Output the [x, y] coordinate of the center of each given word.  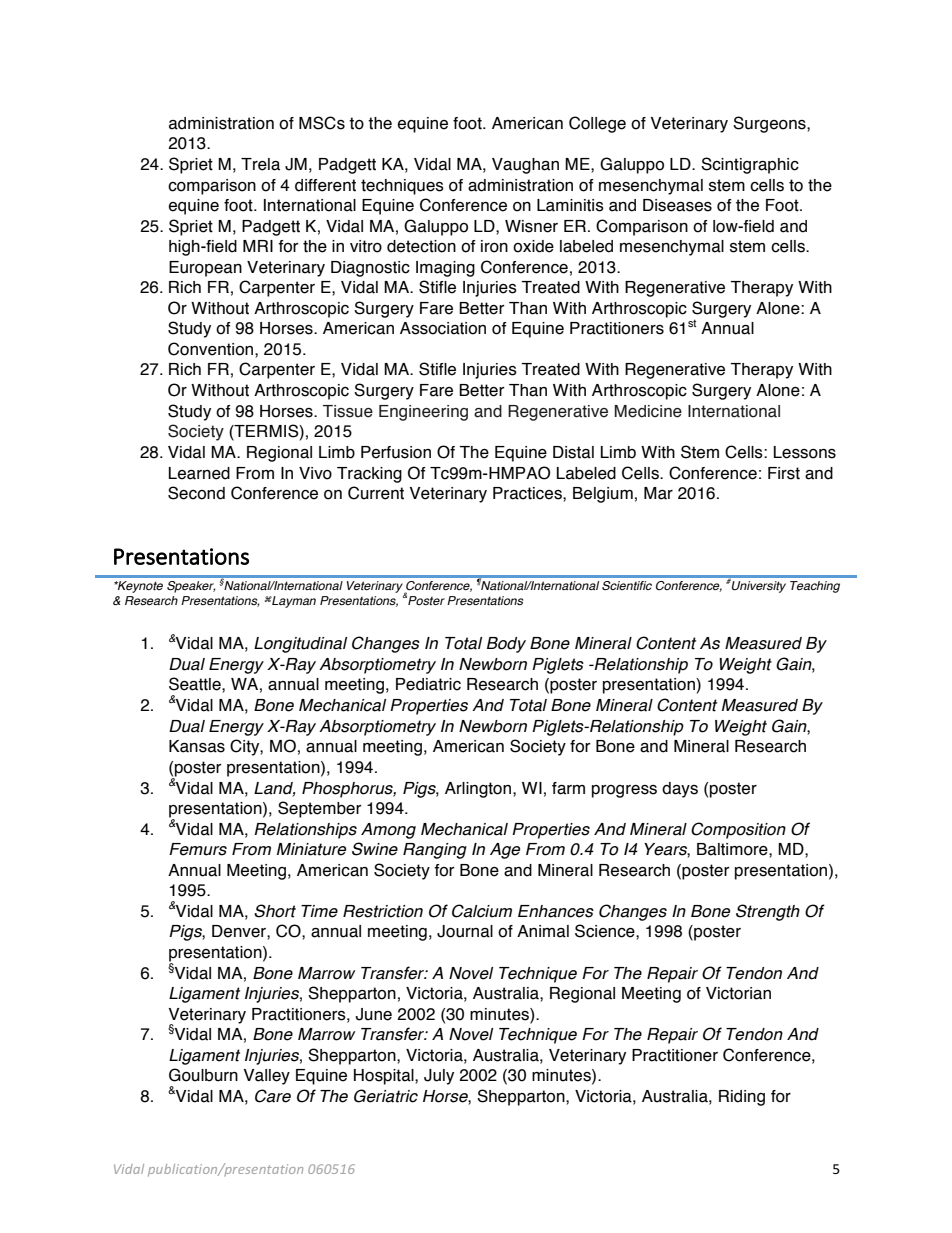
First [784, 473]
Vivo [315, 473]
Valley [267, 1077]
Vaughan [525, 166]
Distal [573, 452]
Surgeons [770, 124]
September [319, 809]
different [325, 185]
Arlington [479, 790]
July [439, 1077]
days [680, 790]
